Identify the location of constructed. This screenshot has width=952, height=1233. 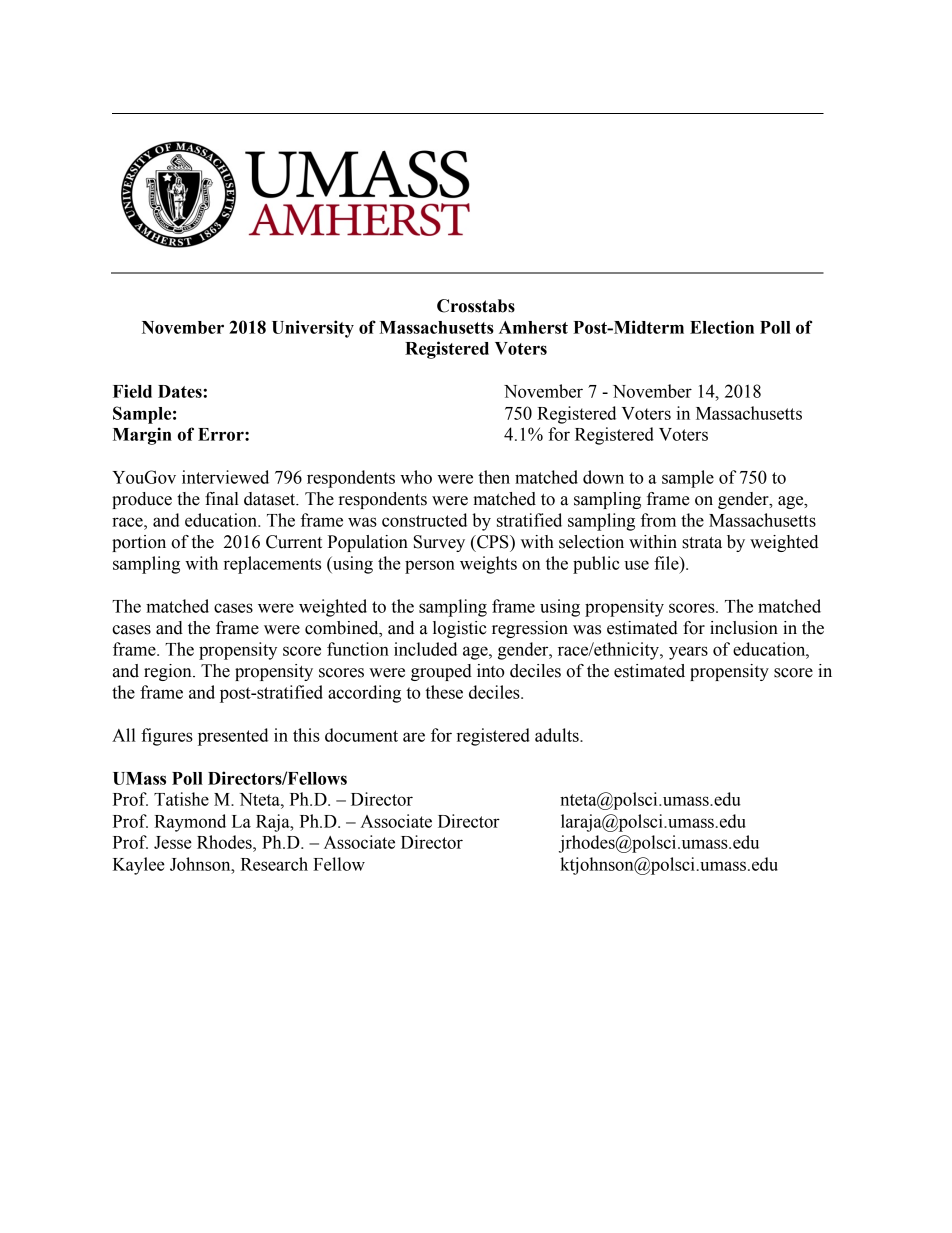
(424, 520).
